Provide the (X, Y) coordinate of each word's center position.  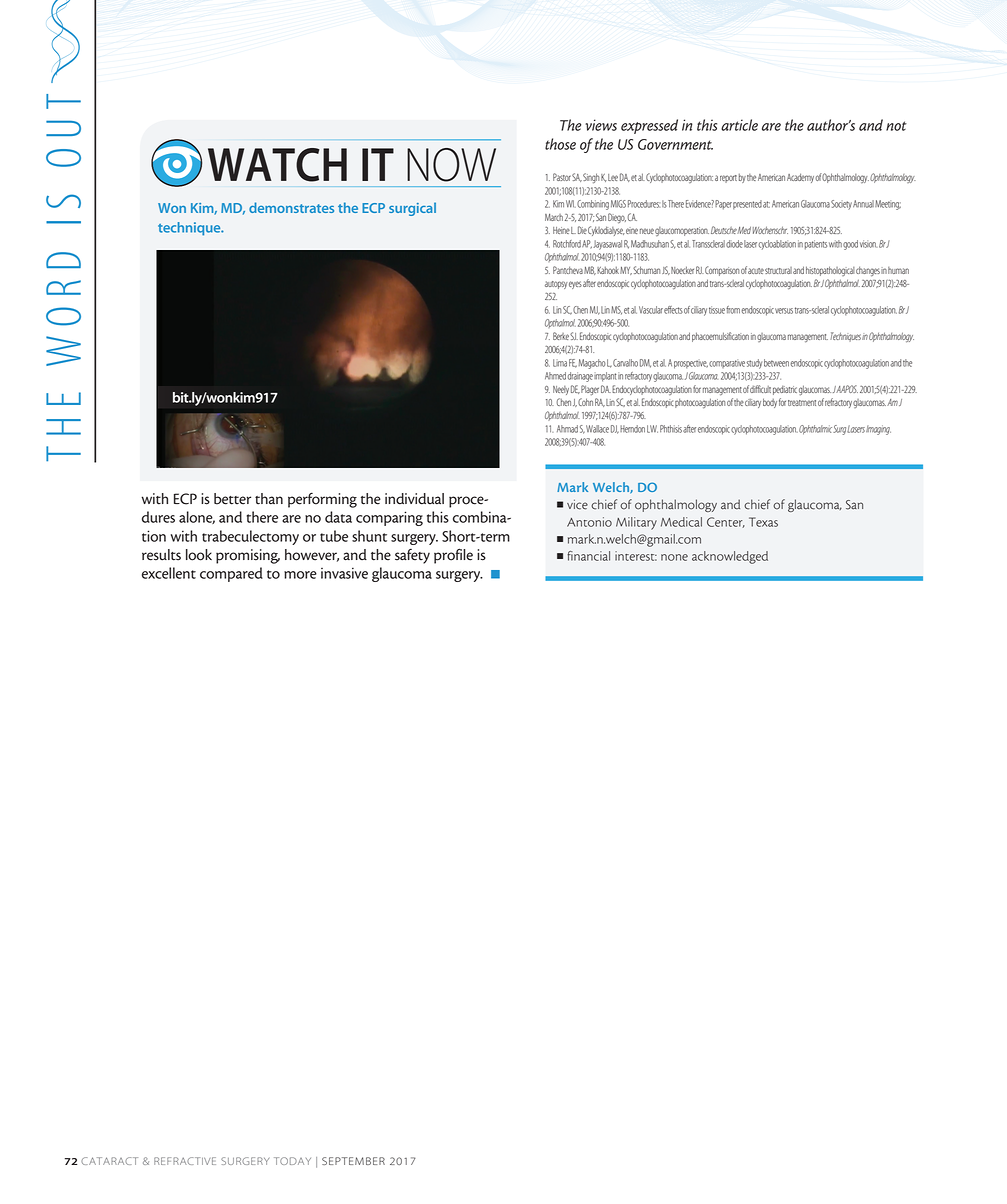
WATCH (277, 165)
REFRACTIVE (185, 1161)
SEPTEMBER (353, 1161)
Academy (800, 178)
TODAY (292, 1161)
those (560, 144)
